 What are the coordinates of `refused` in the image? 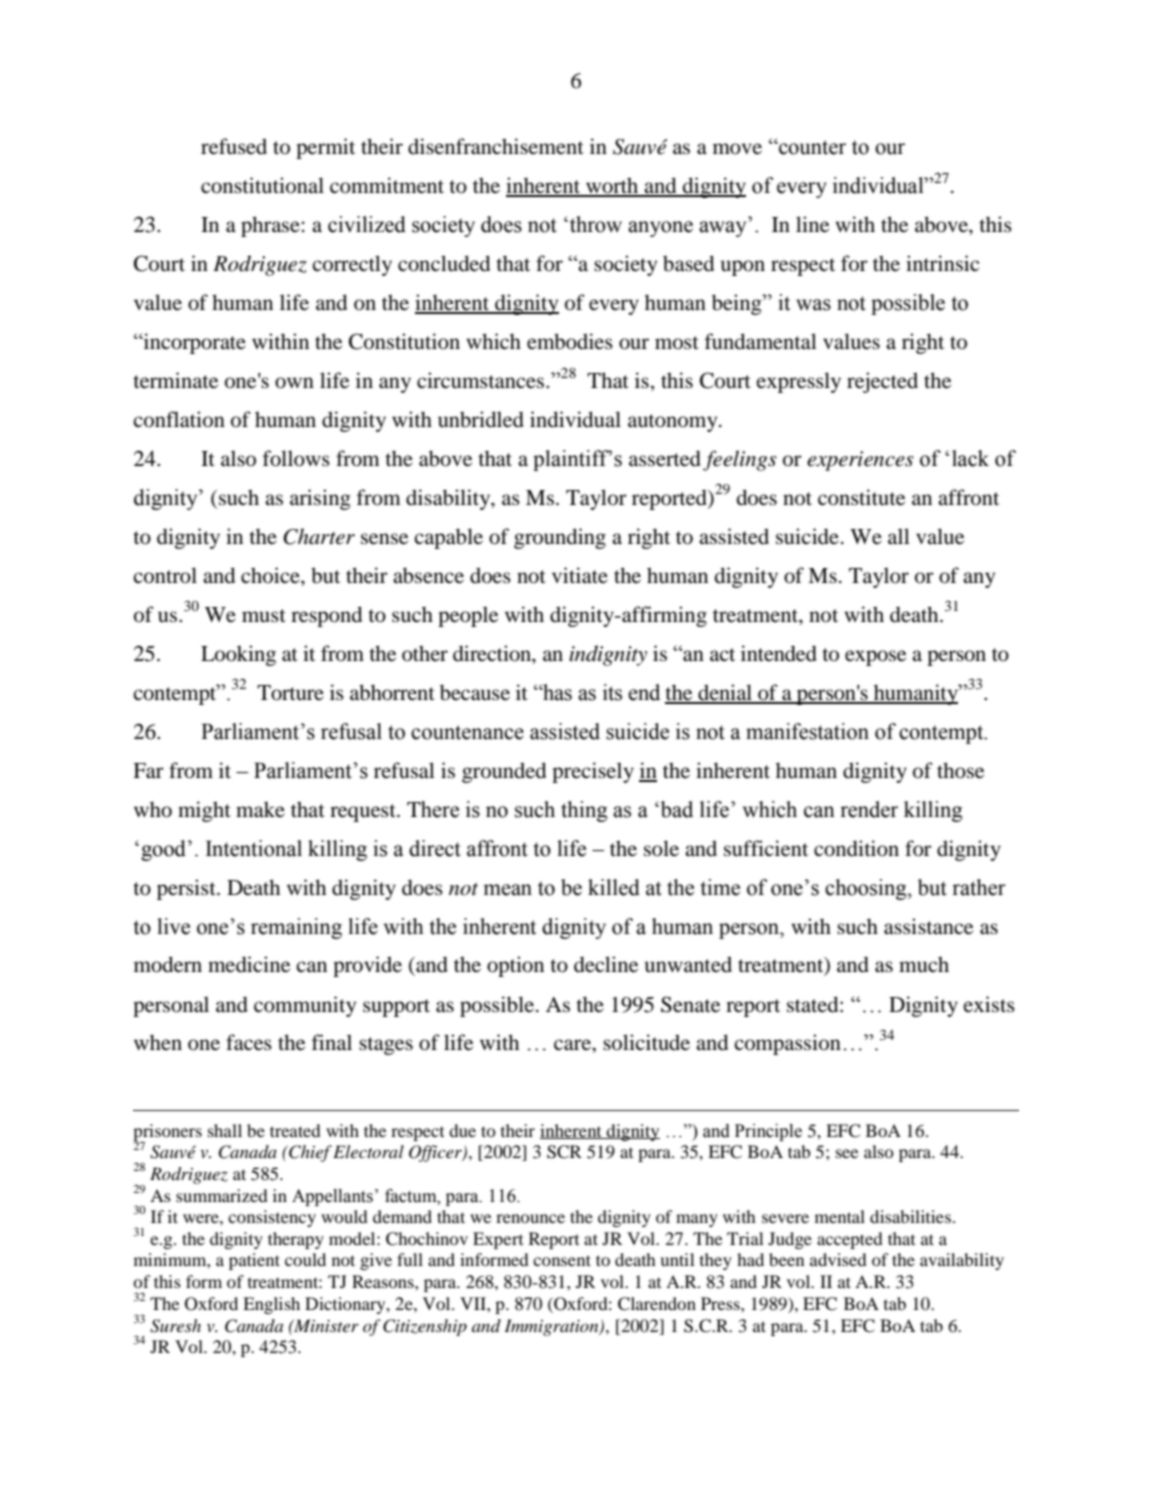 It's located at (234, 146).
